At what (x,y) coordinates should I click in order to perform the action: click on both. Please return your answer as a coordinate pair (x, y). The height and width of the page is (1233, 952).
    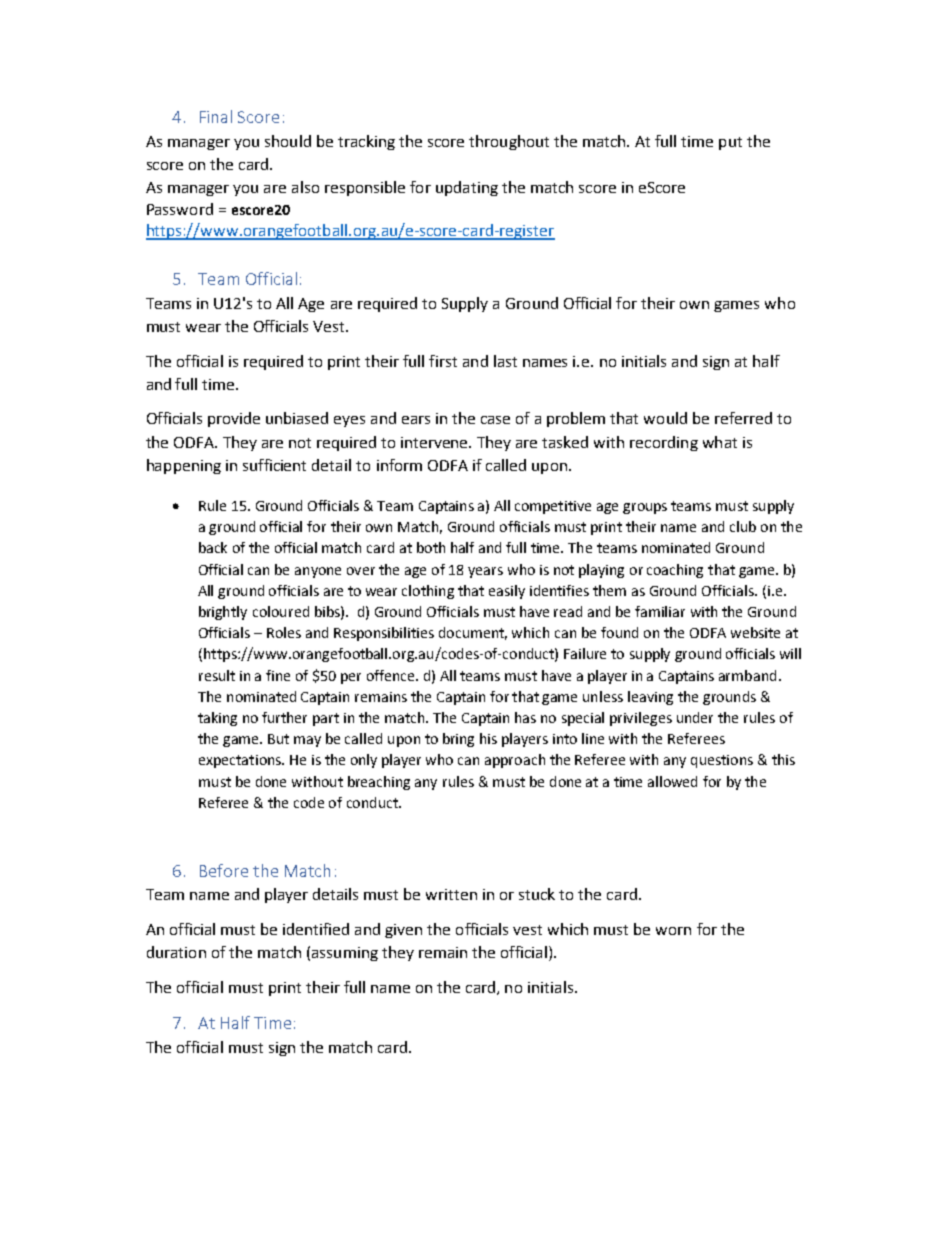
    Looking at the image, I should click on (431, 547).
